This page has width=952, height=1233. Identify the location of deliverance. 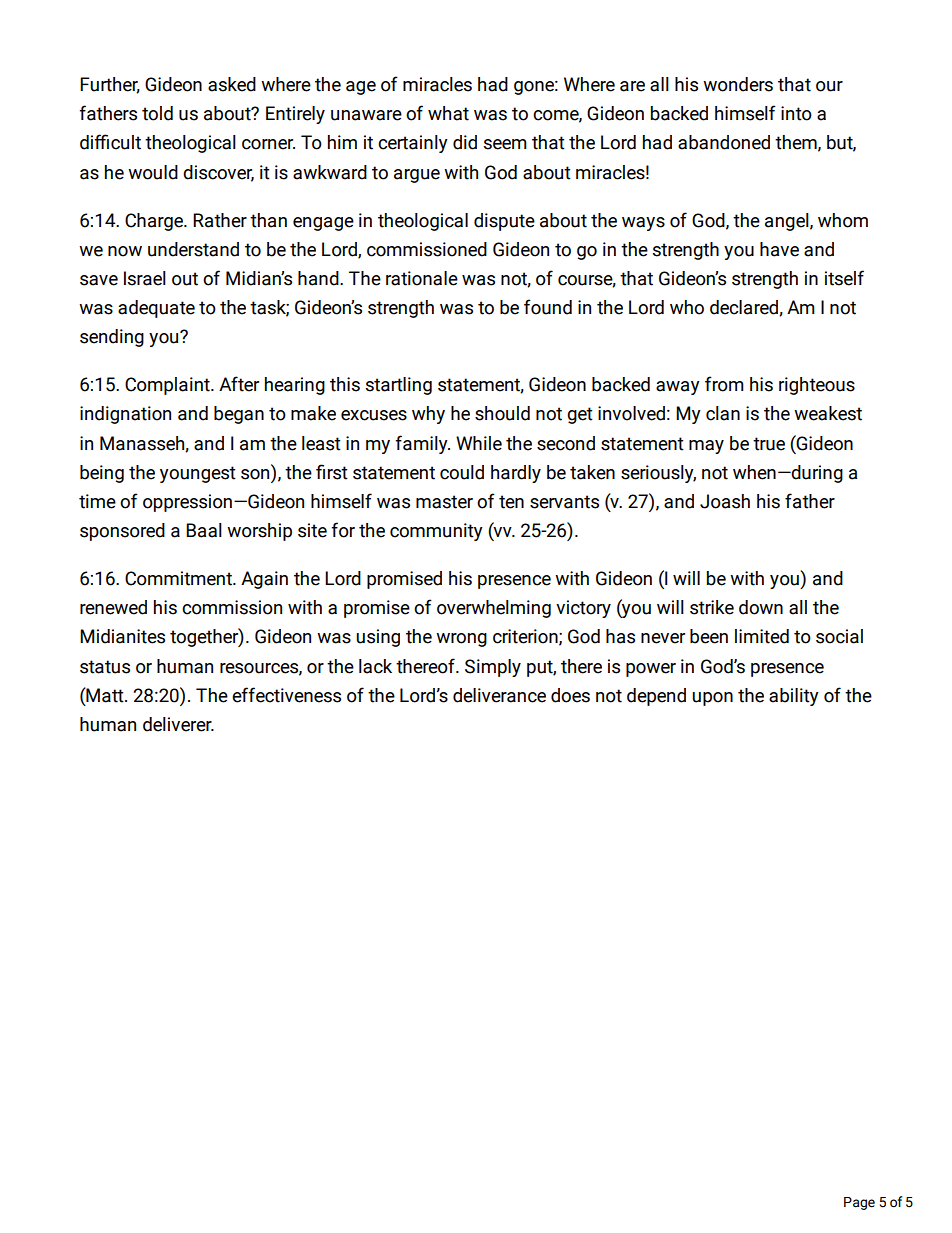
(499, 695).
